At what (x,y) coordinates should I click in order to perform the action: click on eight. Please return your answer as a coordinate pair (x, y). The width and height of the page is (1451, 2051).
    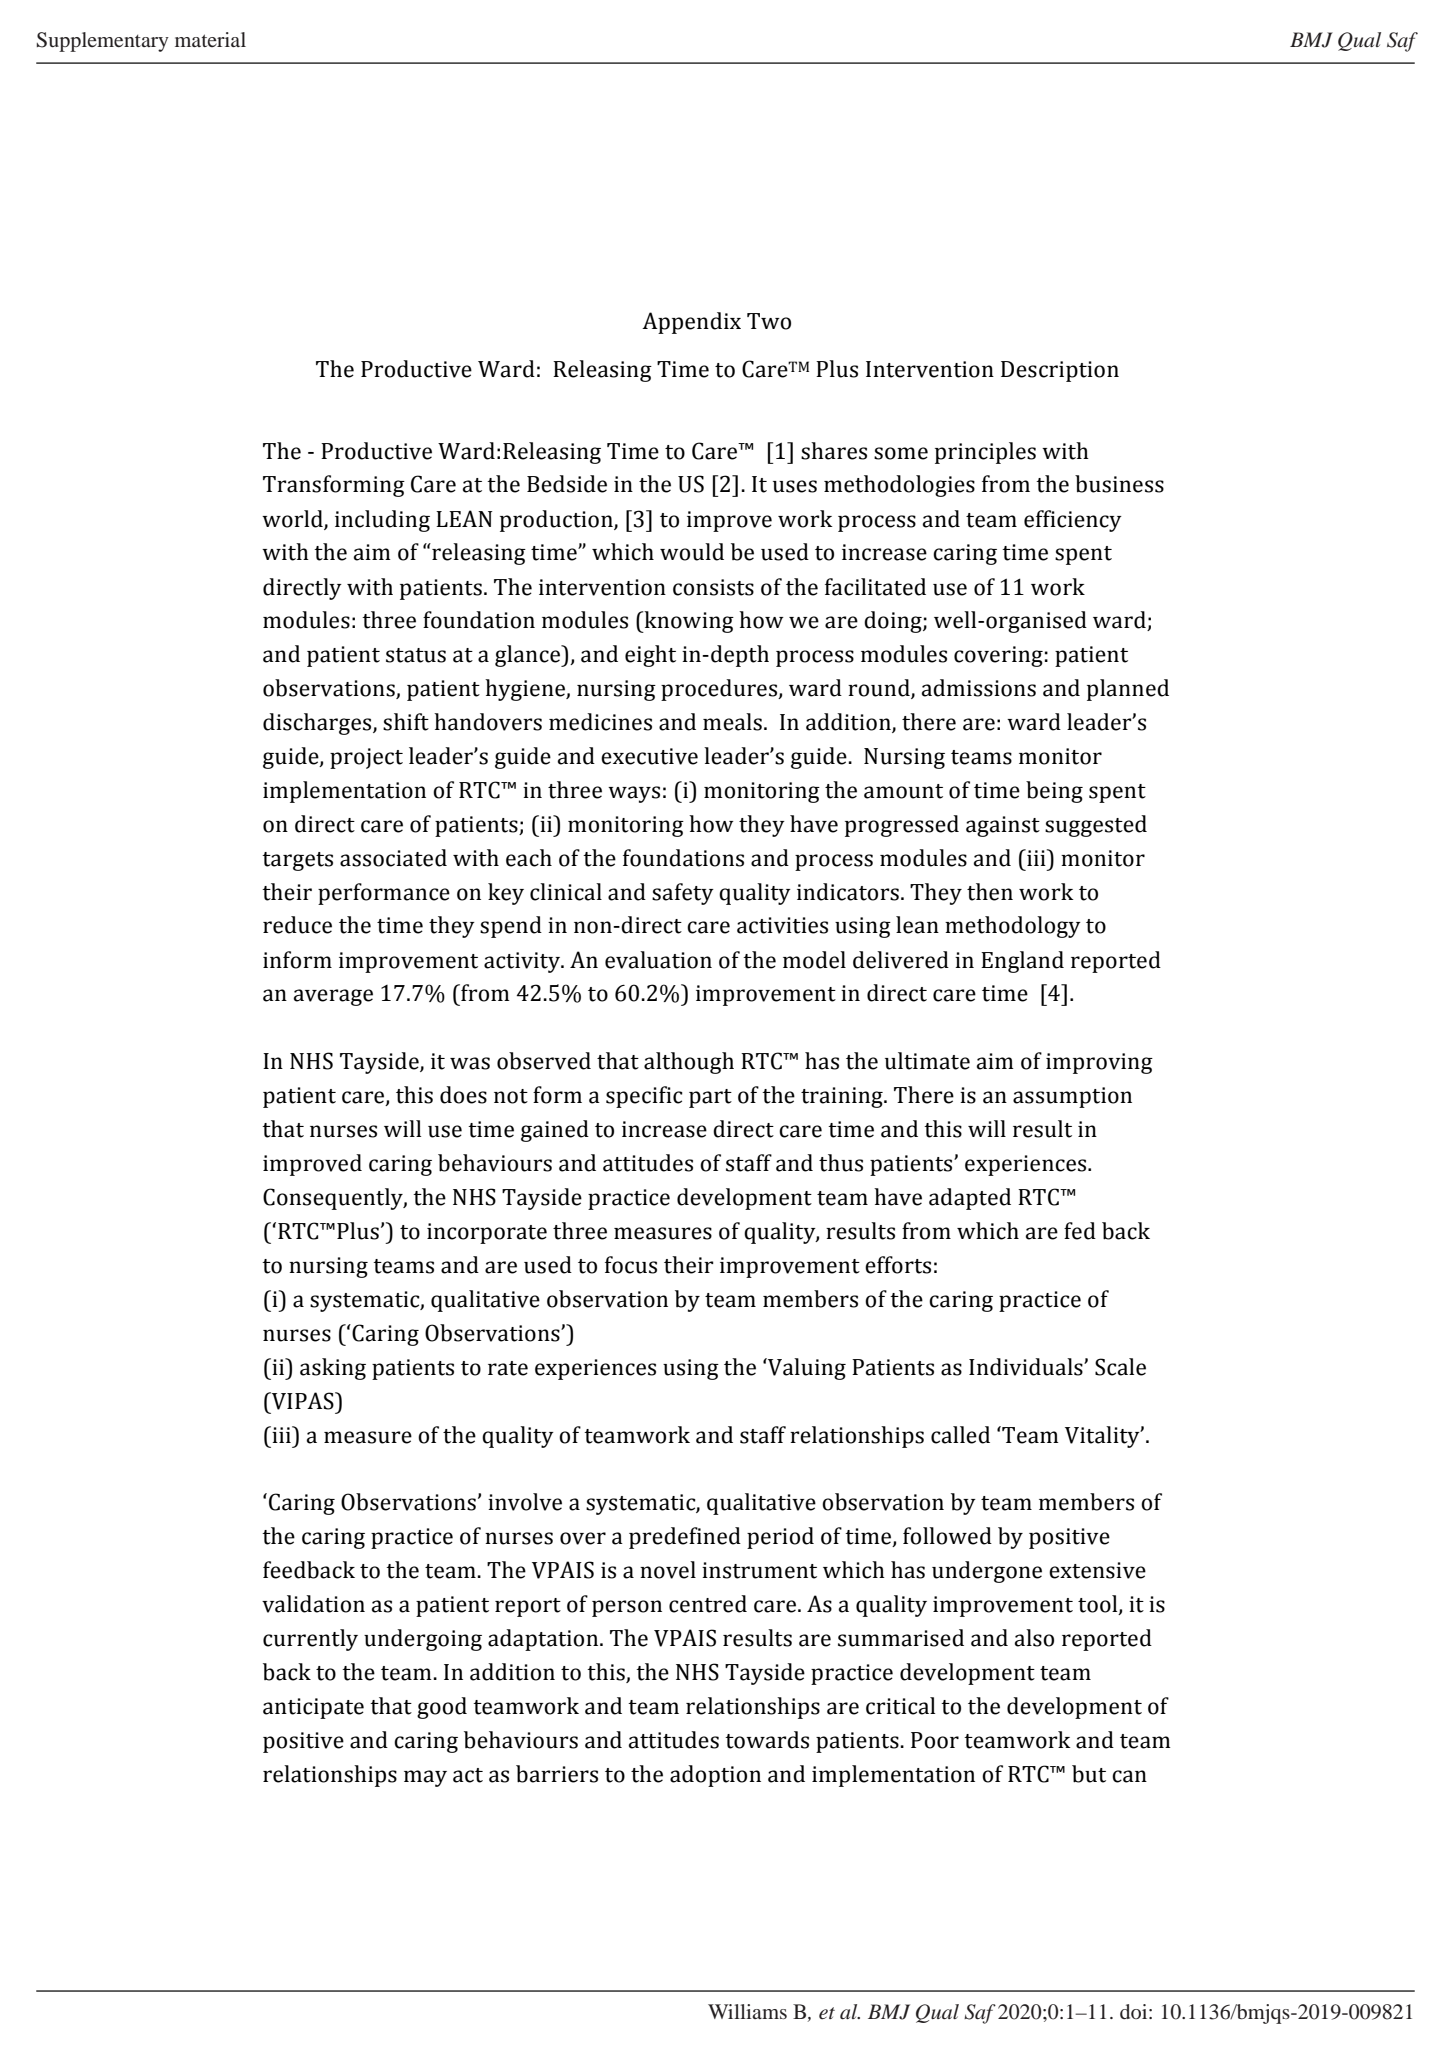
    Looking at the image, I should click on (650, 656).
